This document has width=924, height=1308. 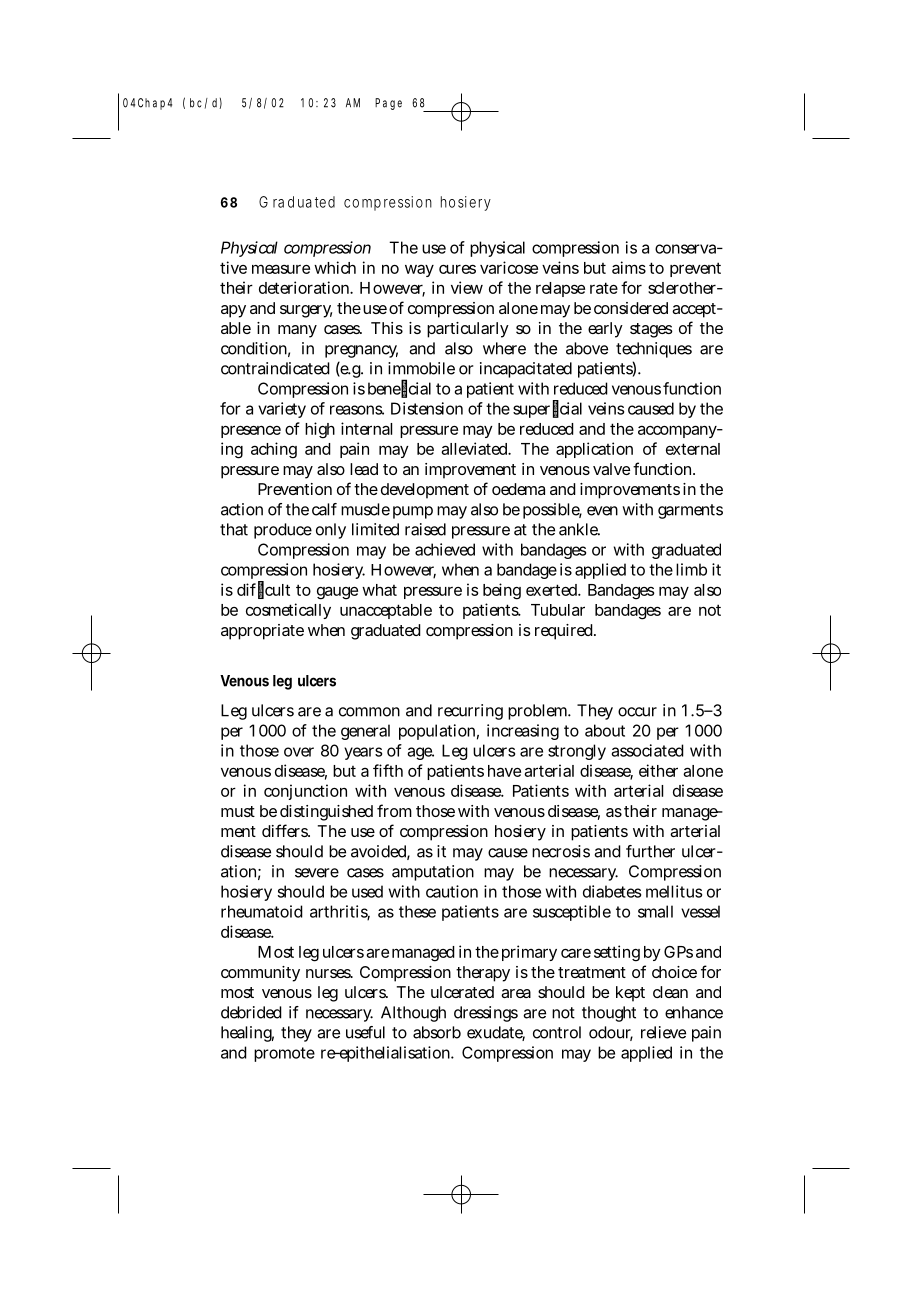 What do you see at coordinates (629, 267) in the document?
I see `aims` at bounding box center [629, 267].
